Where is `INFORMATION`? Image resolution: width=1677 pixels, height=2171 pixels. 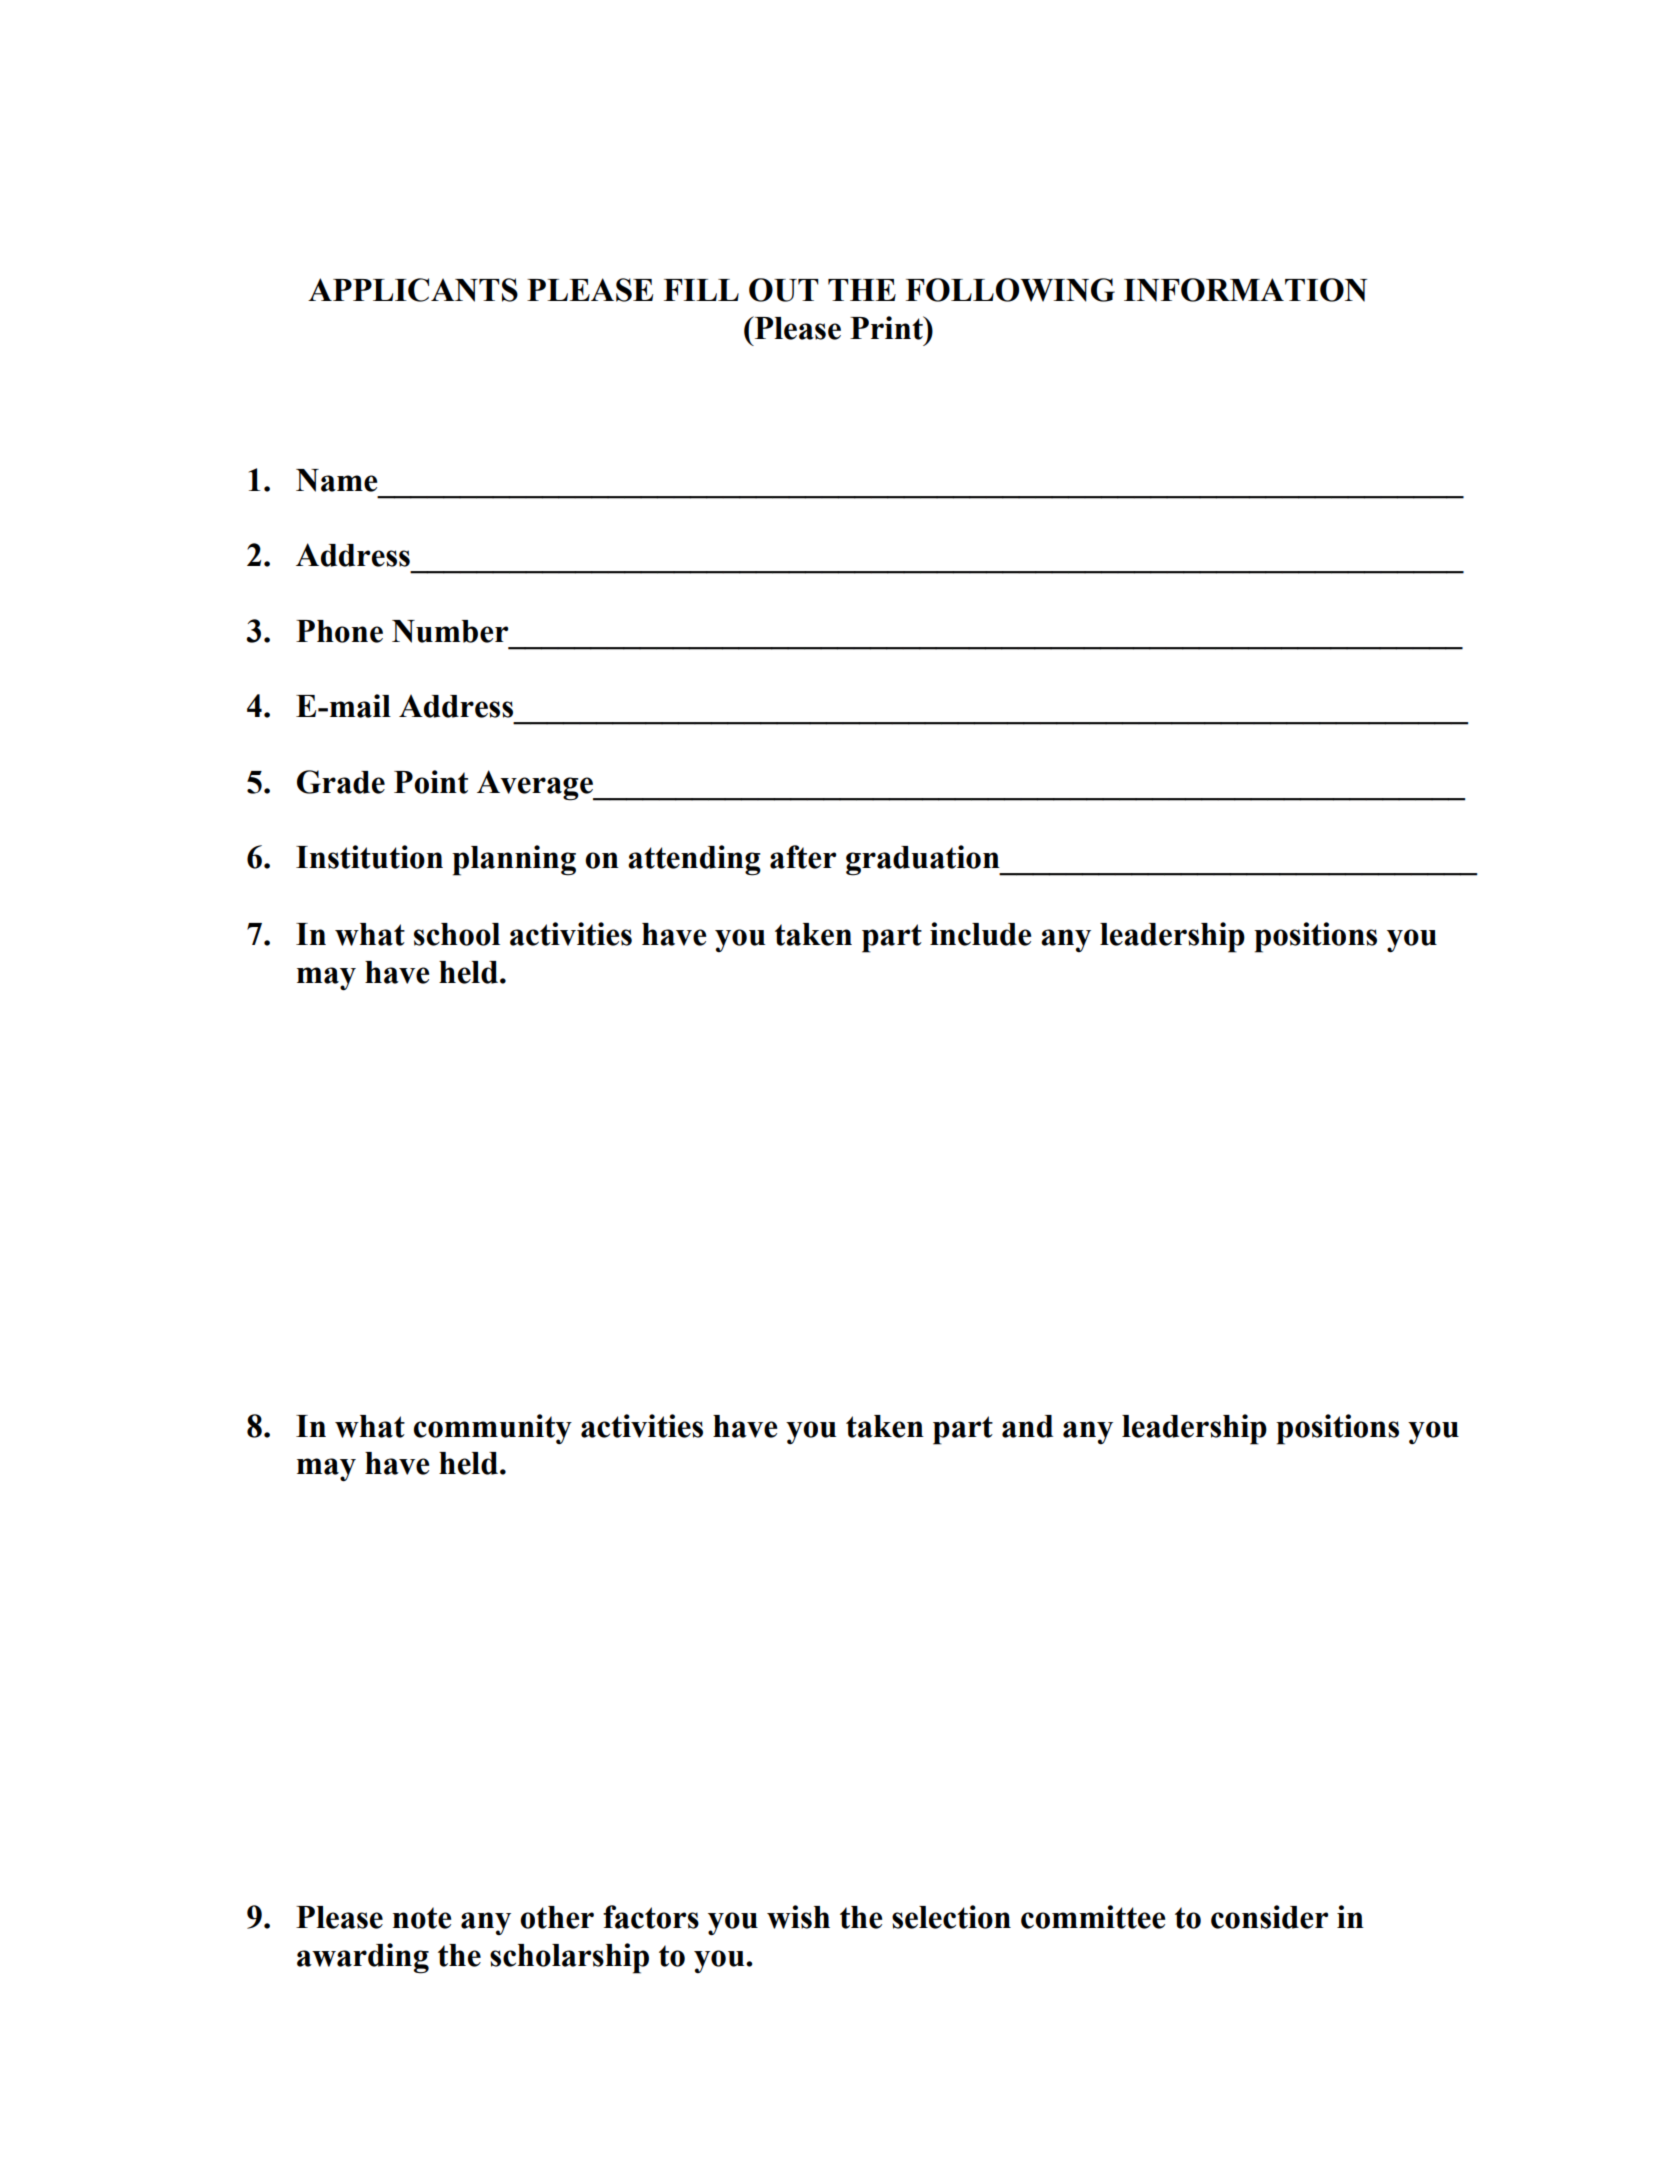 INFORMATION is located at coordinates (1245, 290).
